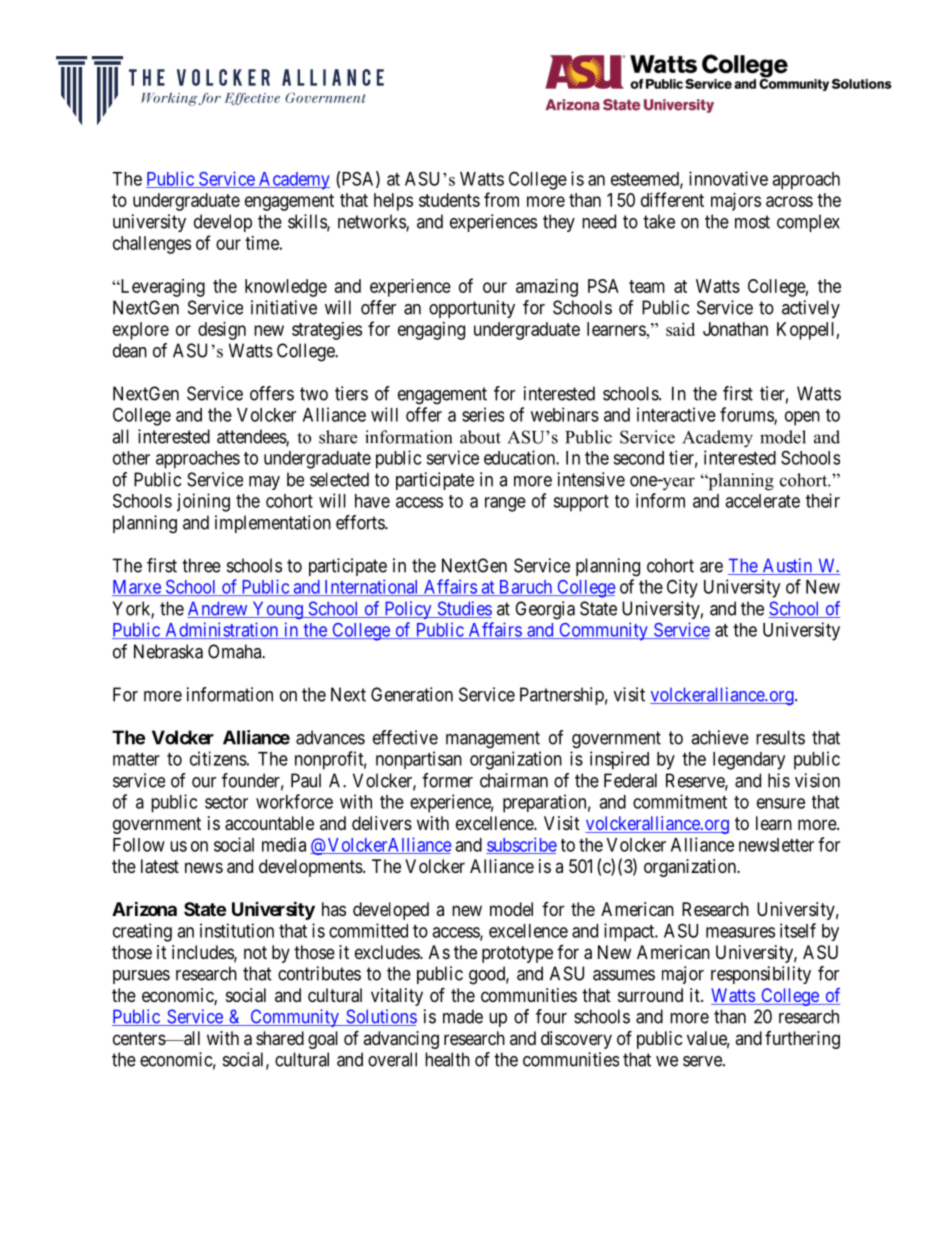  Describe the element at coordinates (152, 245) in the screenshot. I see `challenges` at that location.
